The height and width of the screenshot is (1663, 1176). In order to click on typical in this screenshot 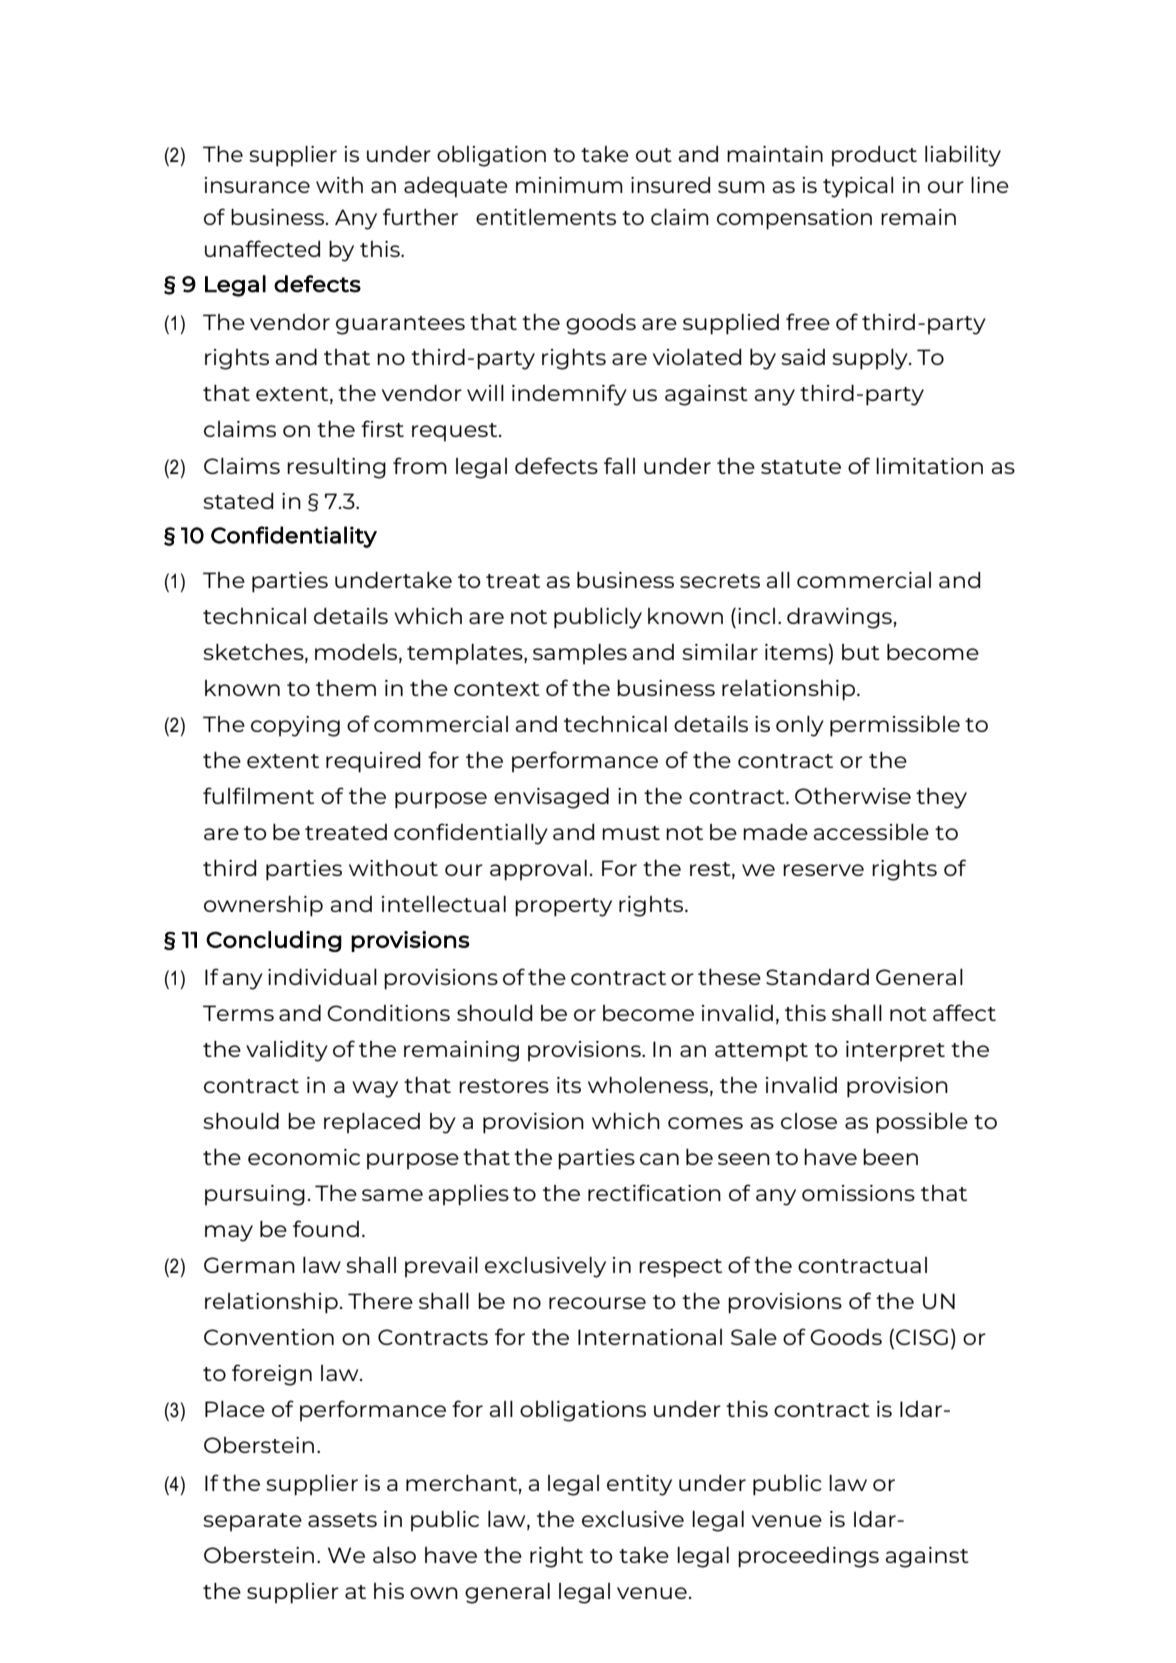, I will do `click(858, 187)`.
